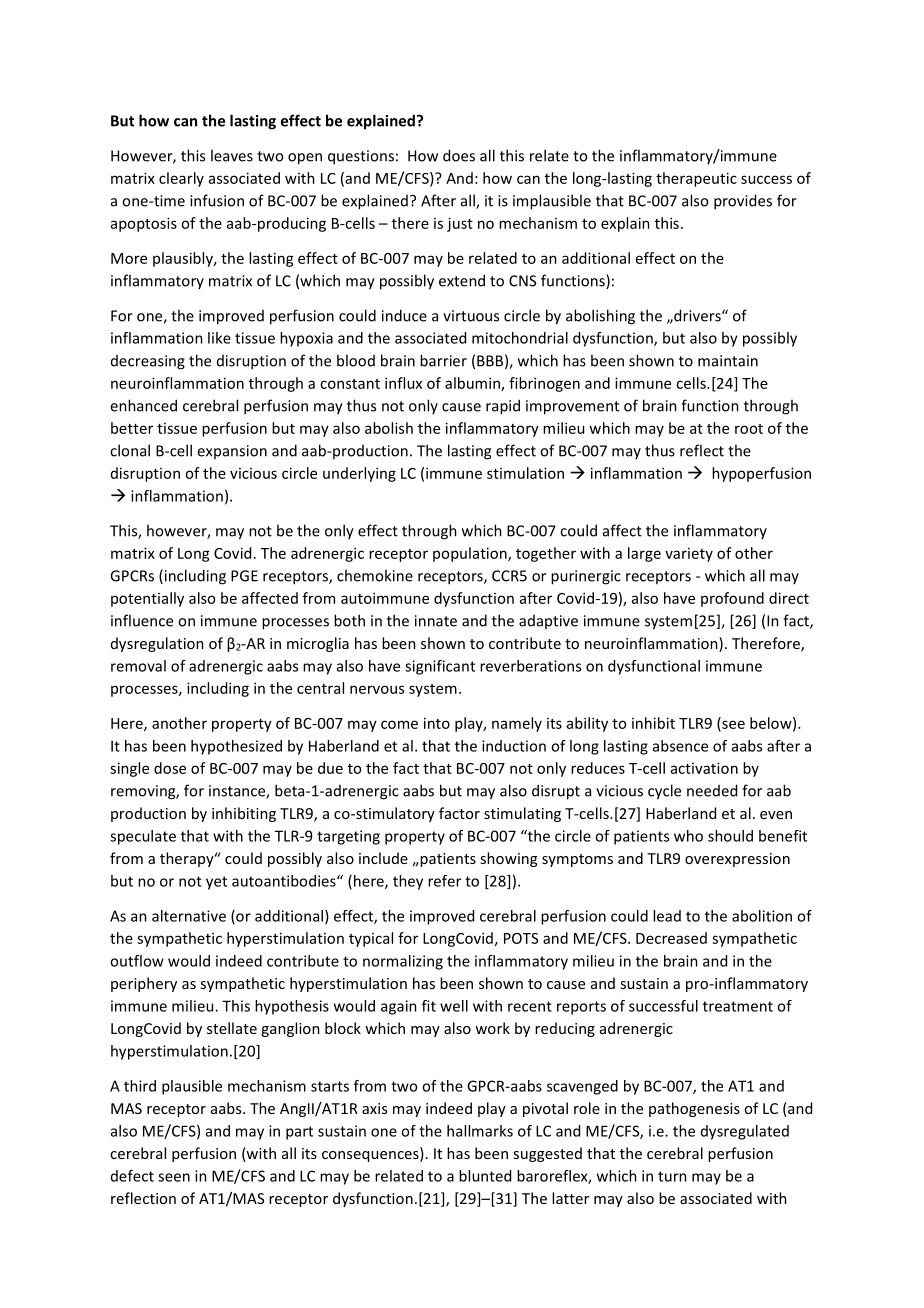  What do you see at coordinates (485, 1176) in the document?
I see `blunted` at bounding box center [485, 1176].
